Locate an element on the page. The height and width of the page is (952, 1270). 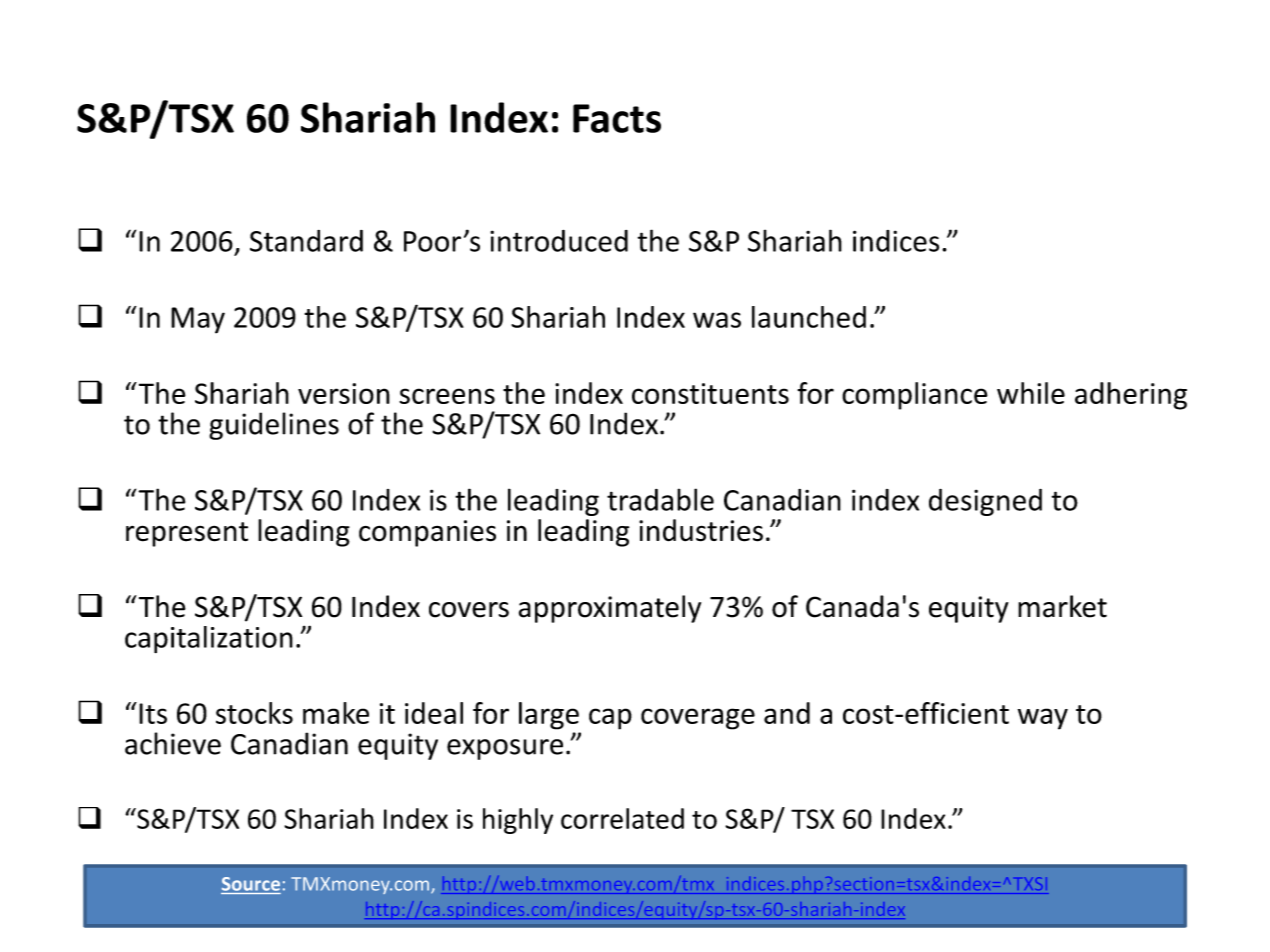
Standard is located at coordinates (306, 241).
